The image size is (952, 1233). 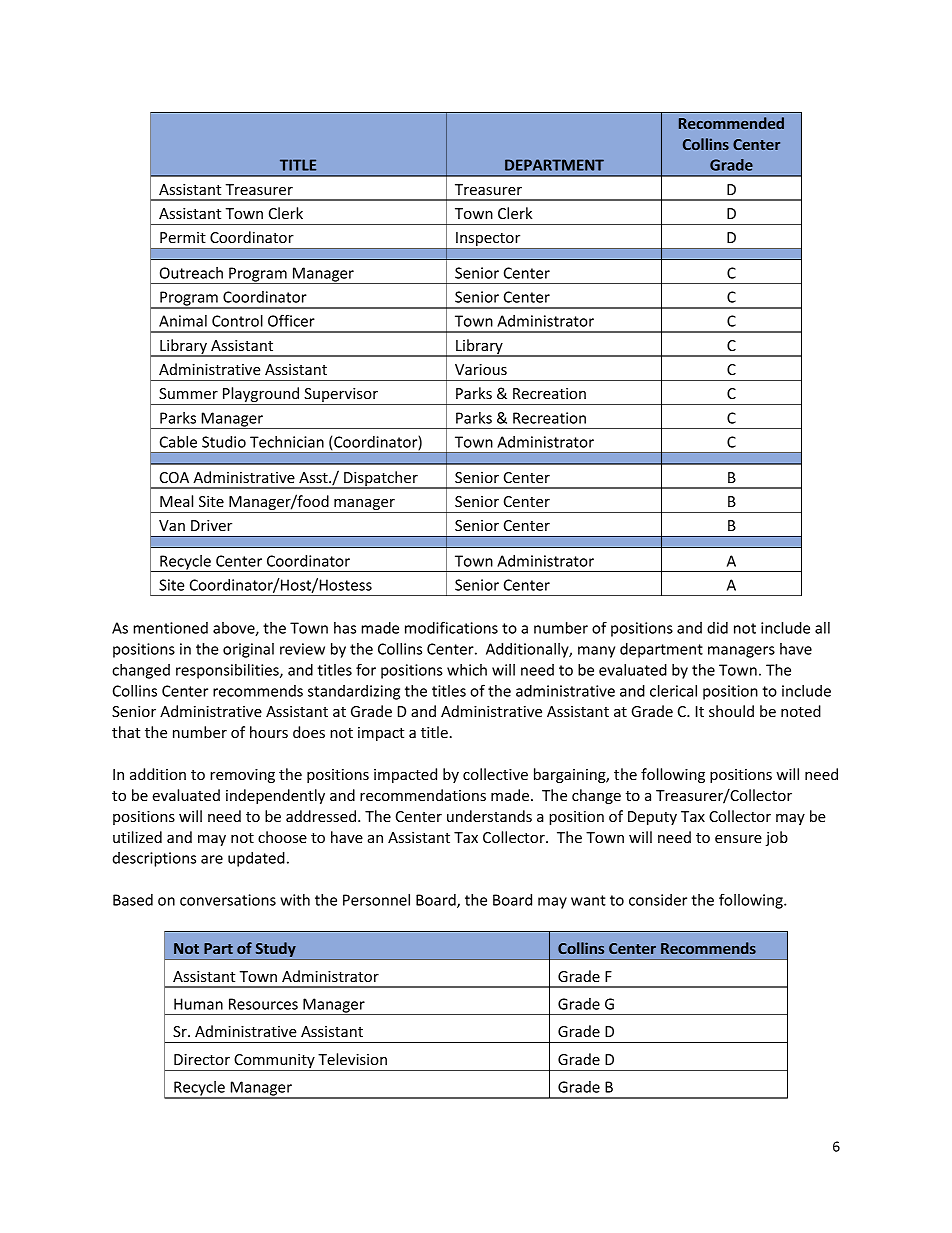 I want to click on Permit, so click(x=183, y=237).
